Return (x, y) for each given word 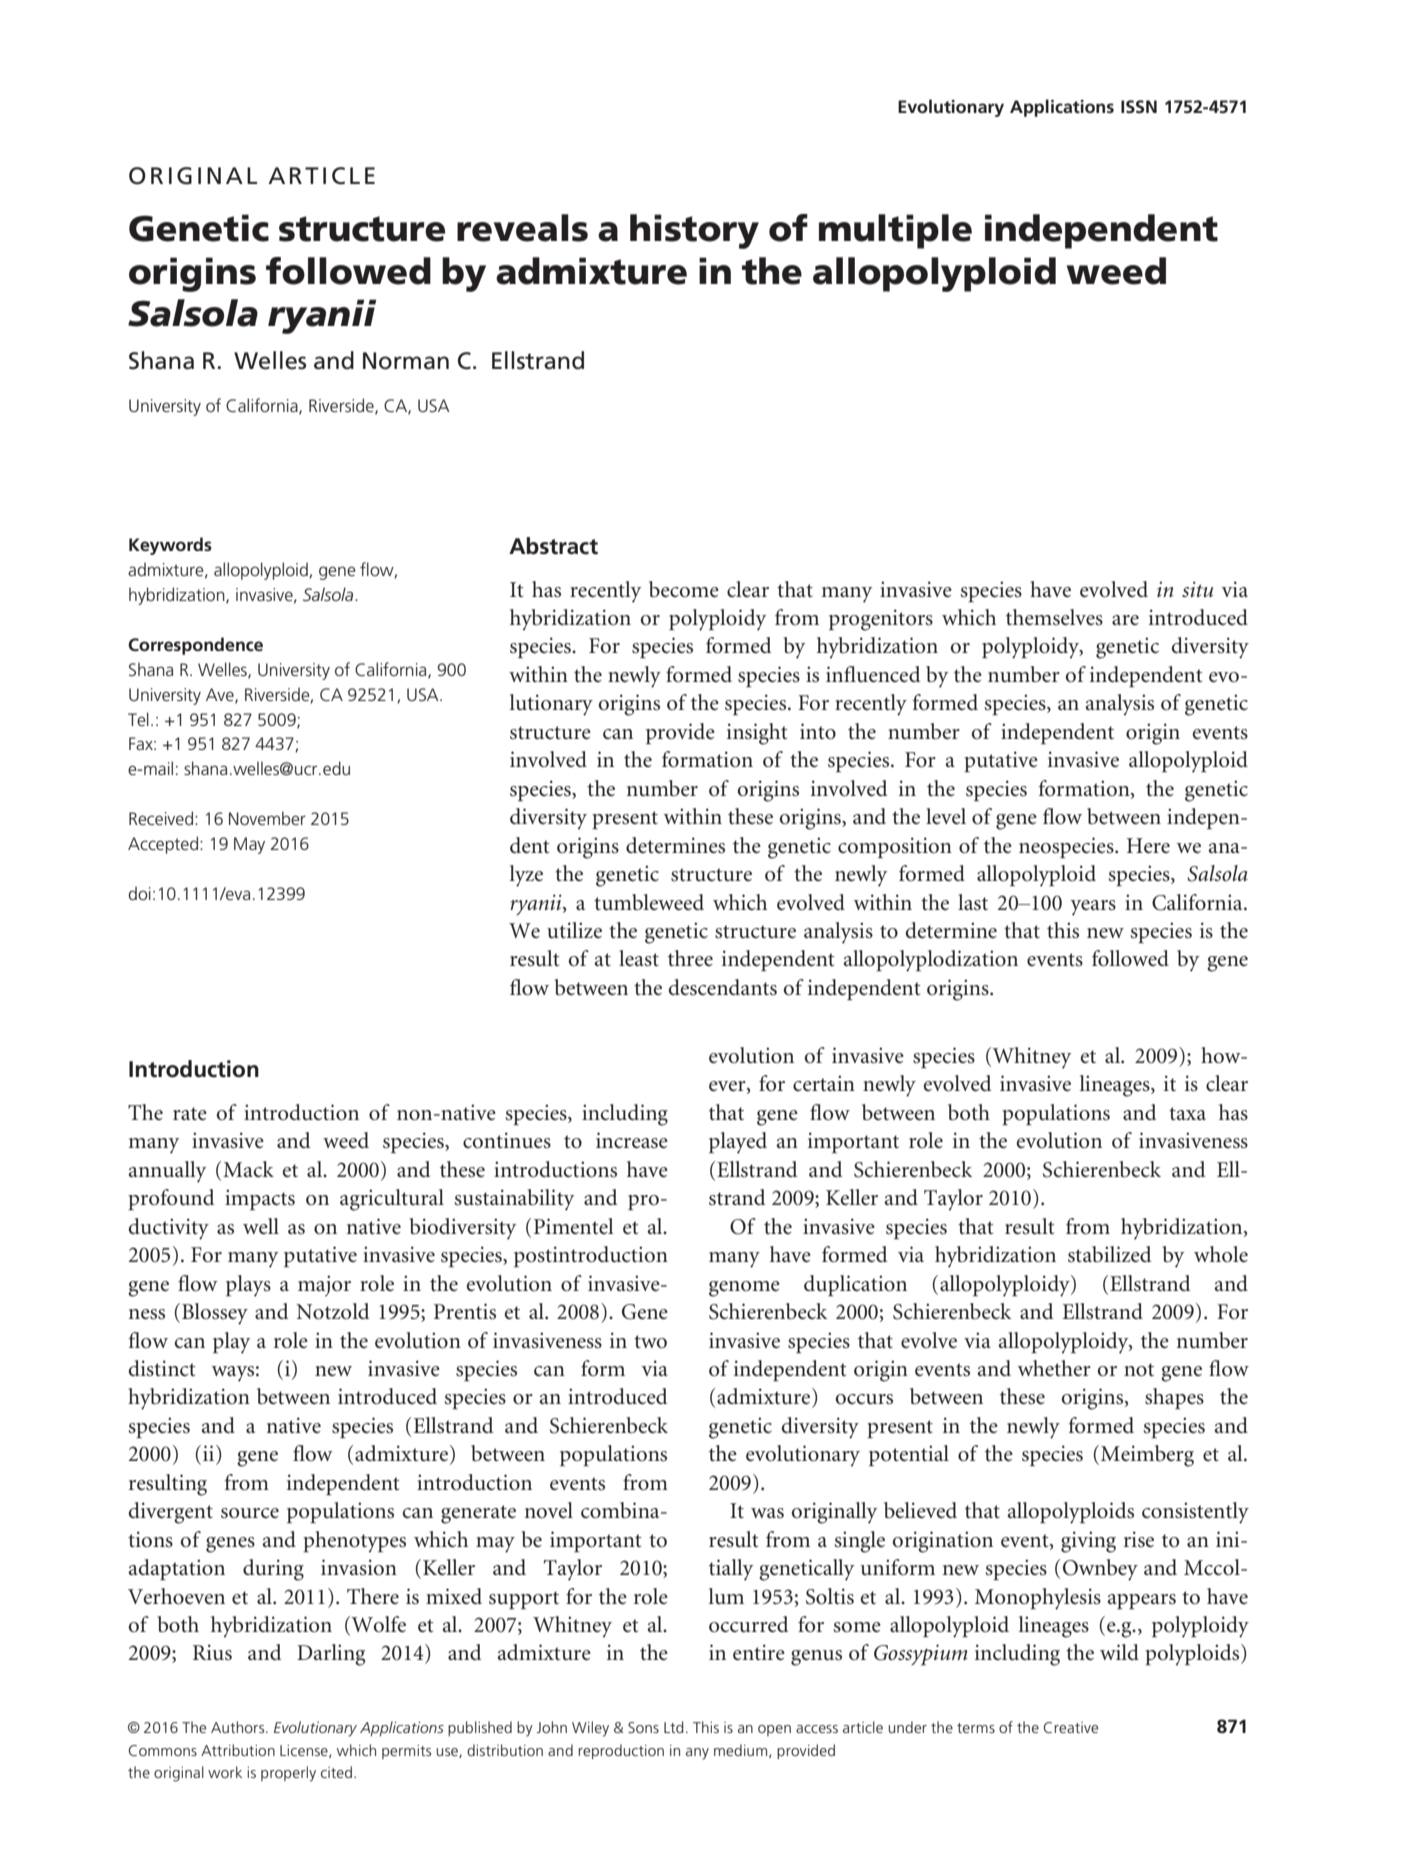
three (690, 958)
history (694, 231)
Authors (239, 1727)
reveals (522, 228)
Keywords (170, 546)
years (1093, 908)
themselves (1054, 617)
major (324, 1285)
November (267, 818)
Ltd (674, 1727)
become (684, 589)
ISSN (1139, 106)
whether (1054, 1368)
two (650, 1342)
